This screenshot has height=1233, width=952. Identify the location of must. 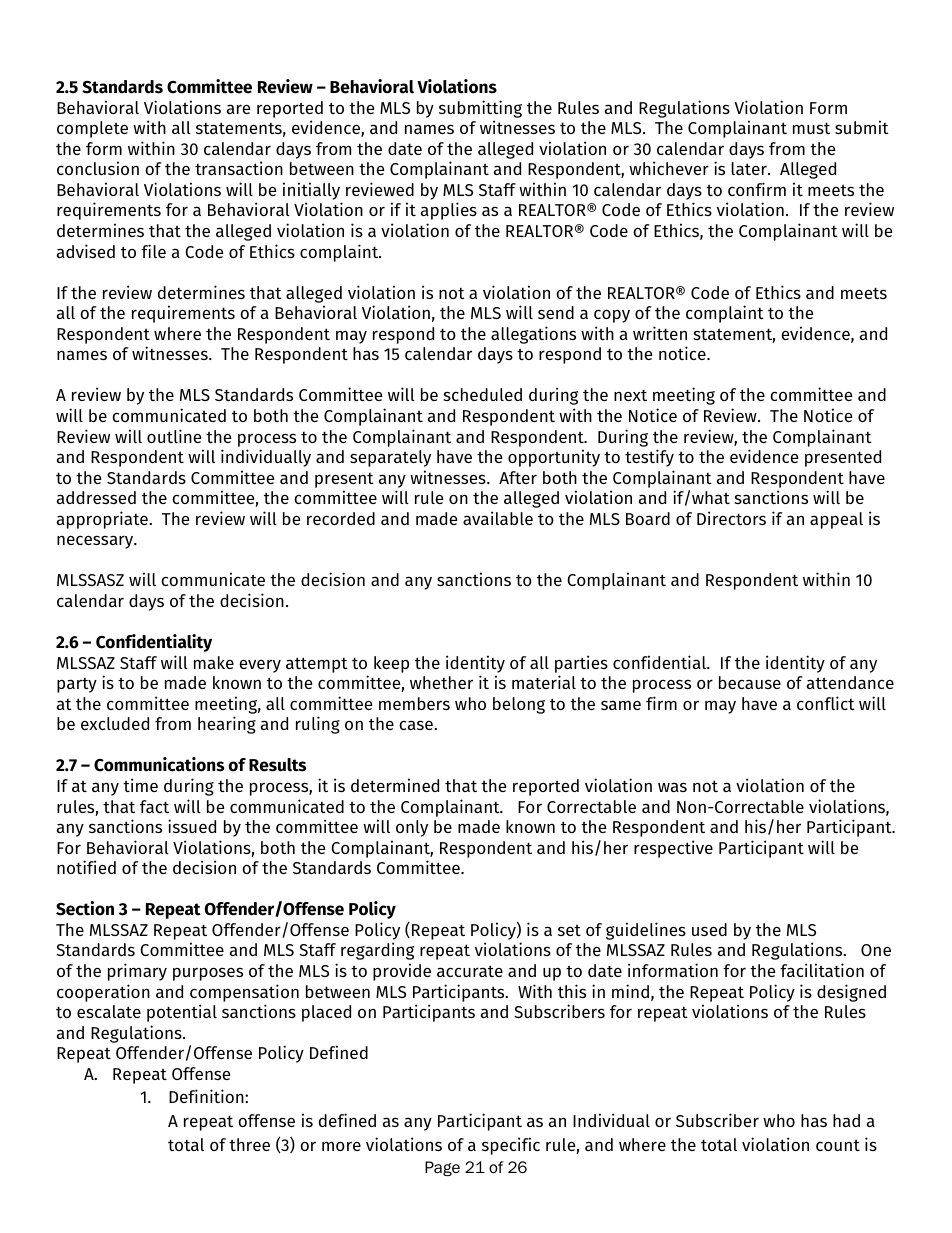
(811, 128).
